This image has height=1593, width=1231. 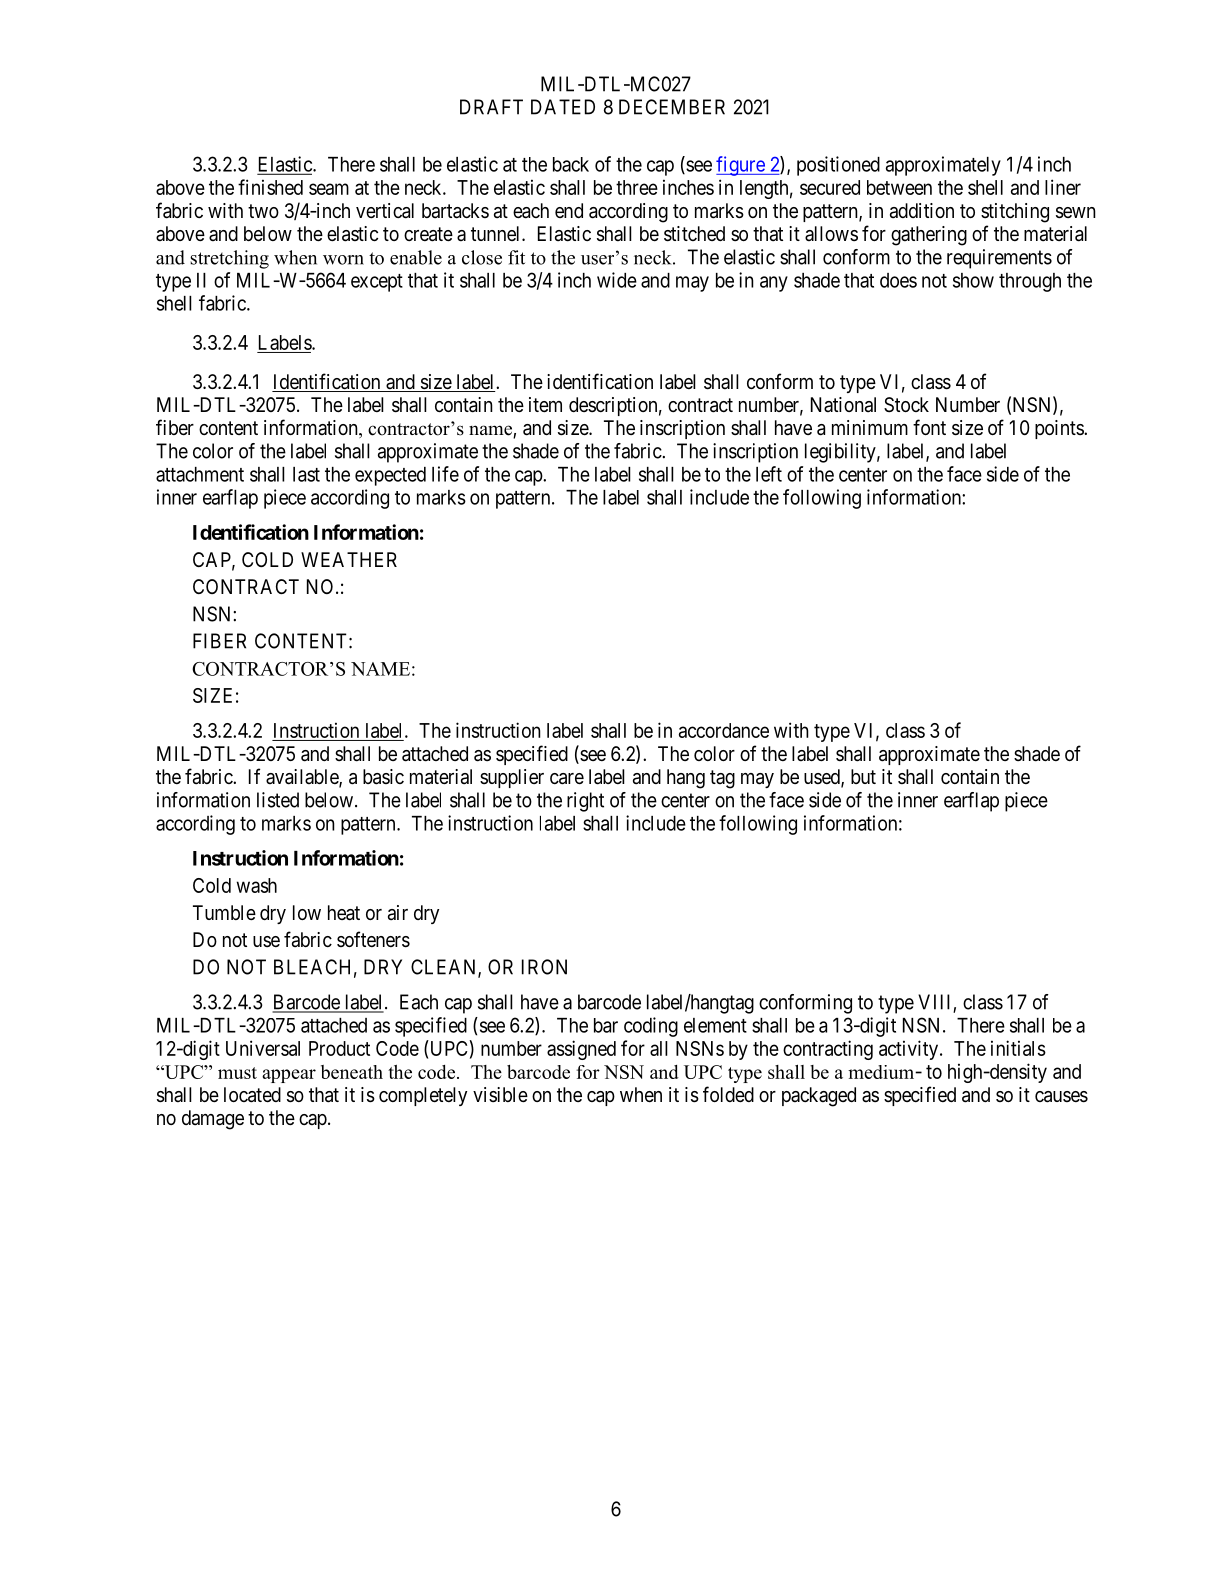 I want to click on care, so click(x=567, y=779).
